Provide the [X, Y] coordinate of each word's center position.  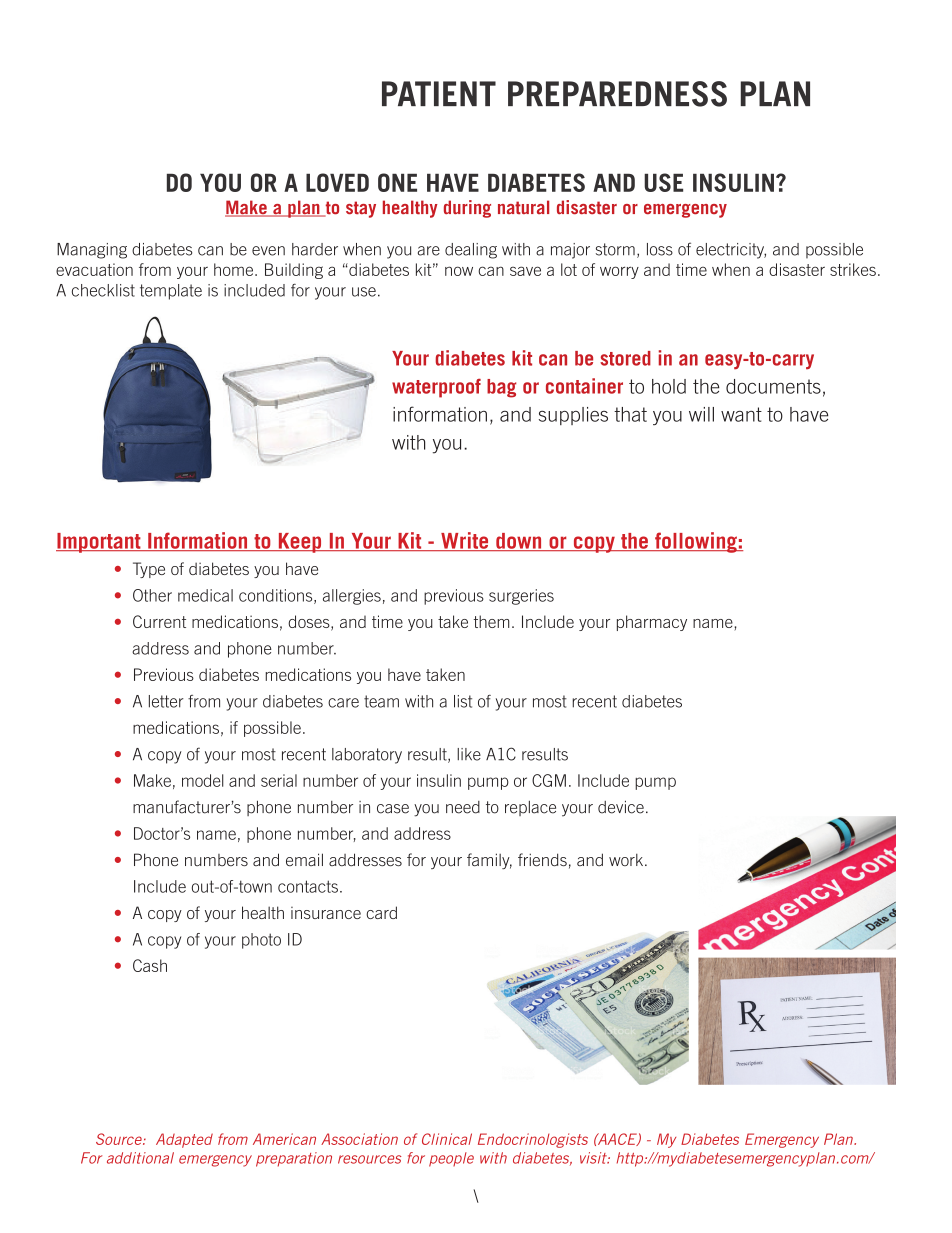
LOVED [337, 182]
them [491, 621]
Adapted [184, 1140]
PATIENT [439, 93]
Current [159, 621]
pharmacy [652, 623]
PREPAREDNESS [617, 94]
